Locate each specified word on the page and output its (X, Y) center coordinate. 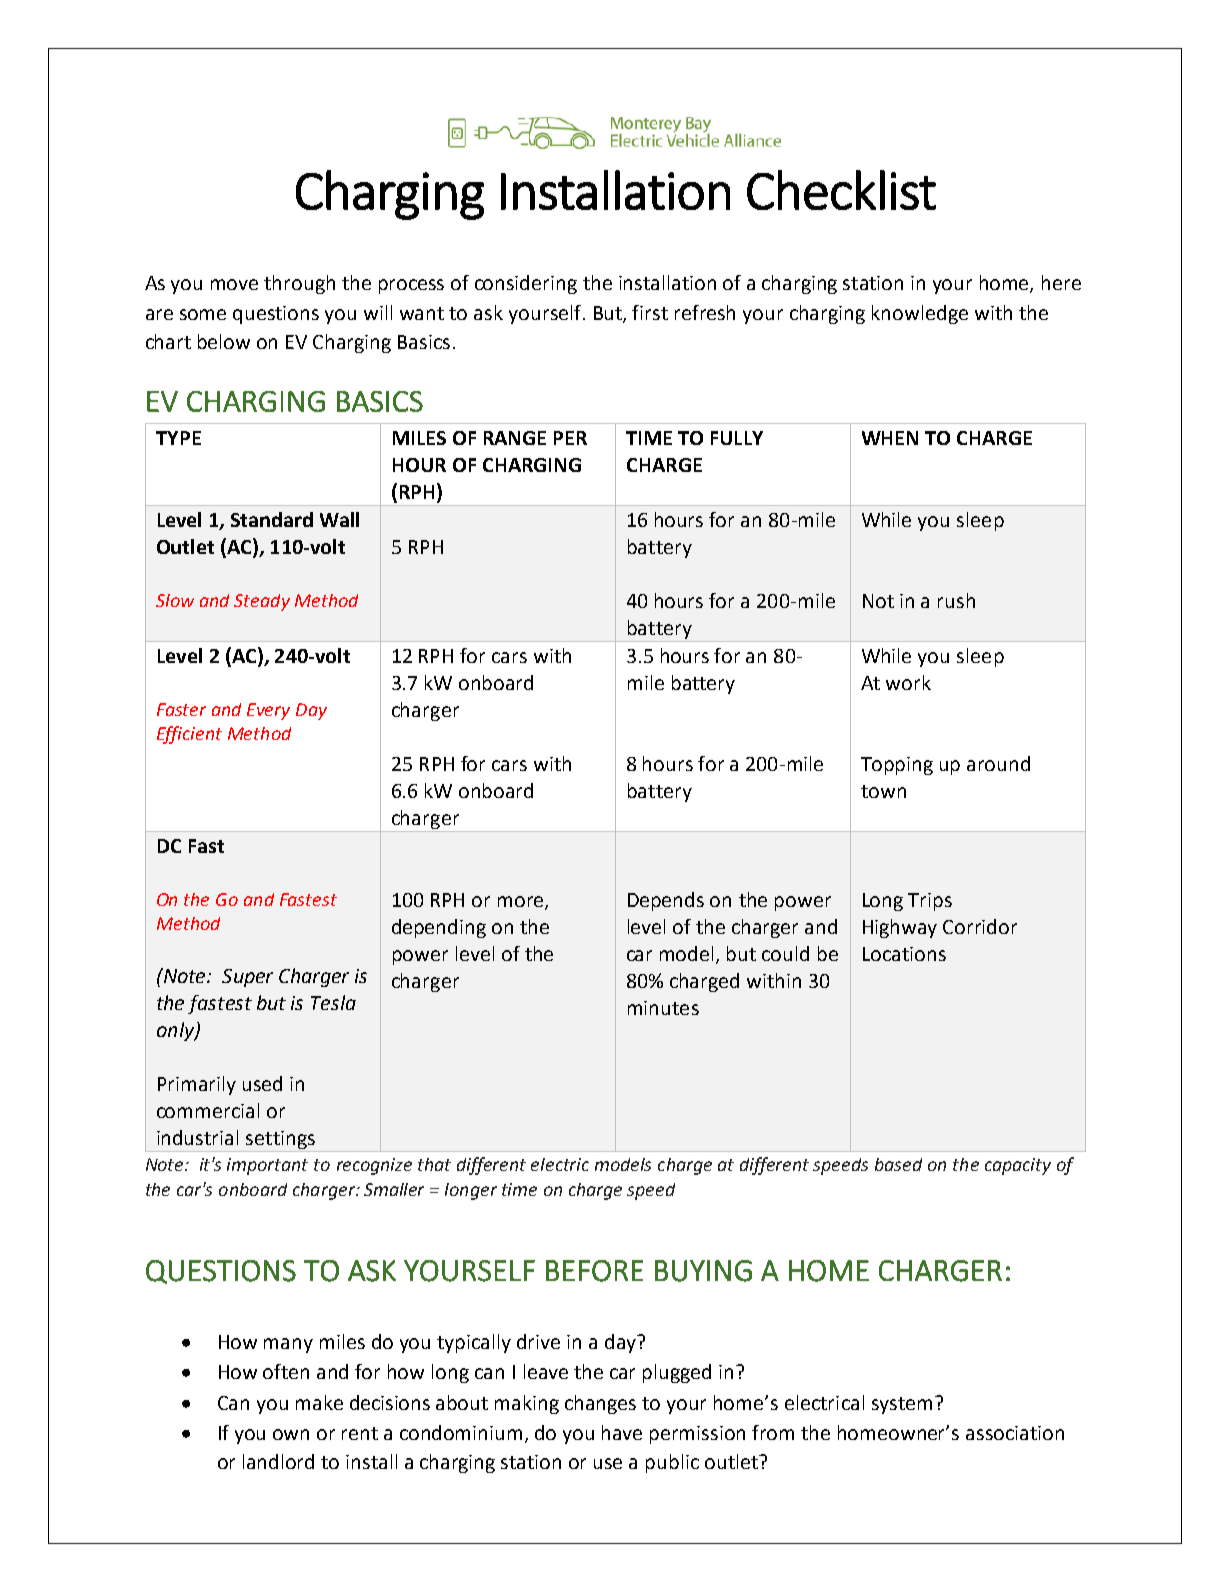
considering (526, 284)
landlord (278, 1461)
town (883, 791)
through (299, 284)
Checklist (841, 190)
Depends (666, 901)
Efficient (189, 735)
